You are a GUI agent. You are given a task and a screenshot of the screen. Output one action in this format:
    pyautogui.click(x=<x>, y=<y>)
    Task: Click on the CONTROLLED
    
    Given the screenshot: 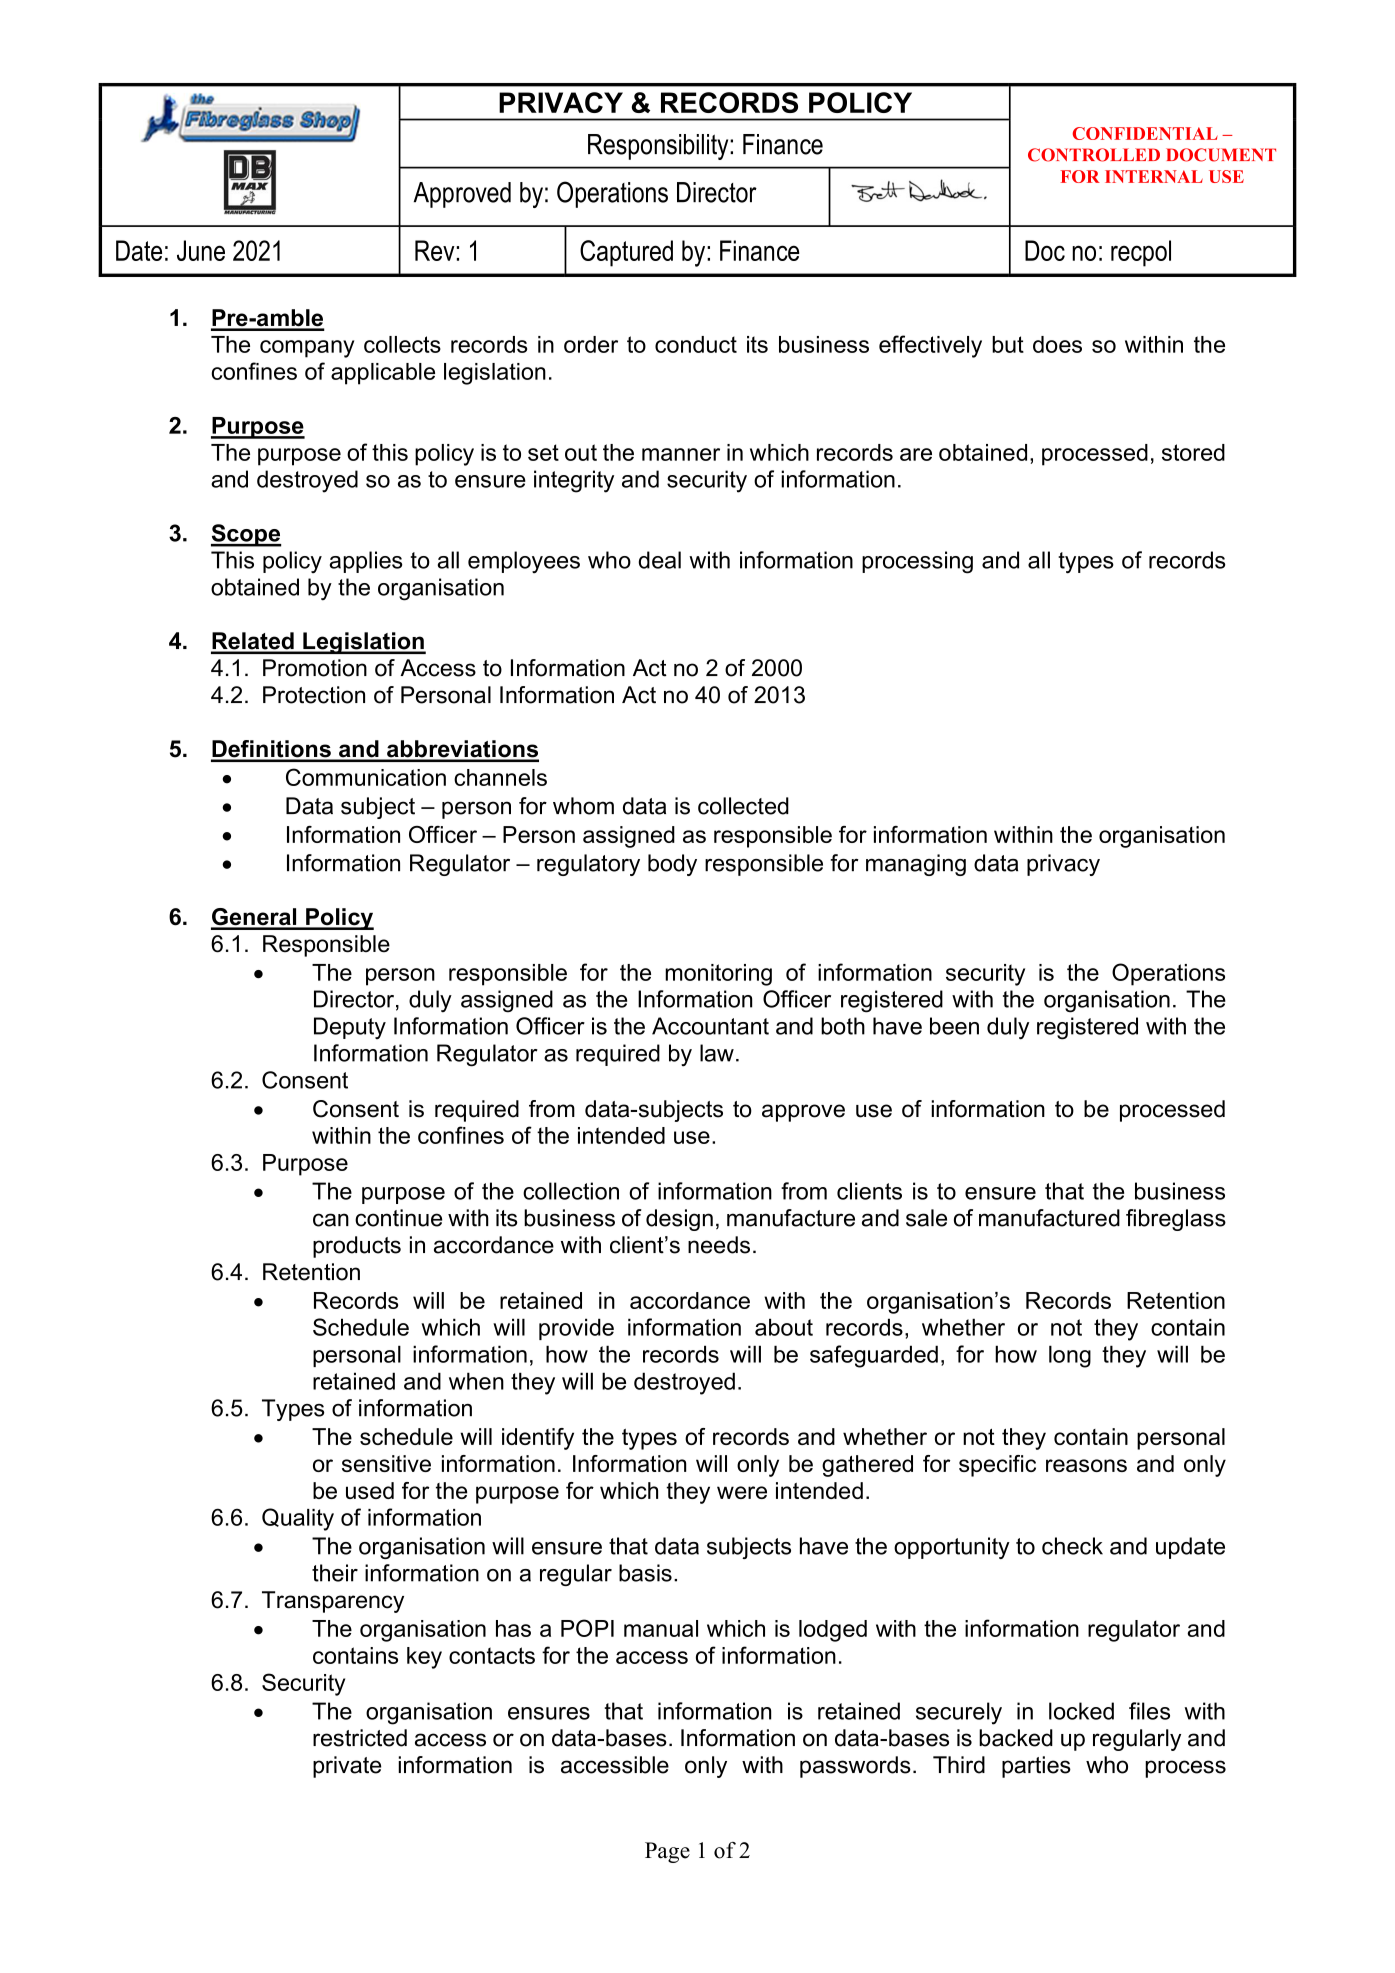 What is the action you would take?
    pyautogui.click(x=1094, y=155)
